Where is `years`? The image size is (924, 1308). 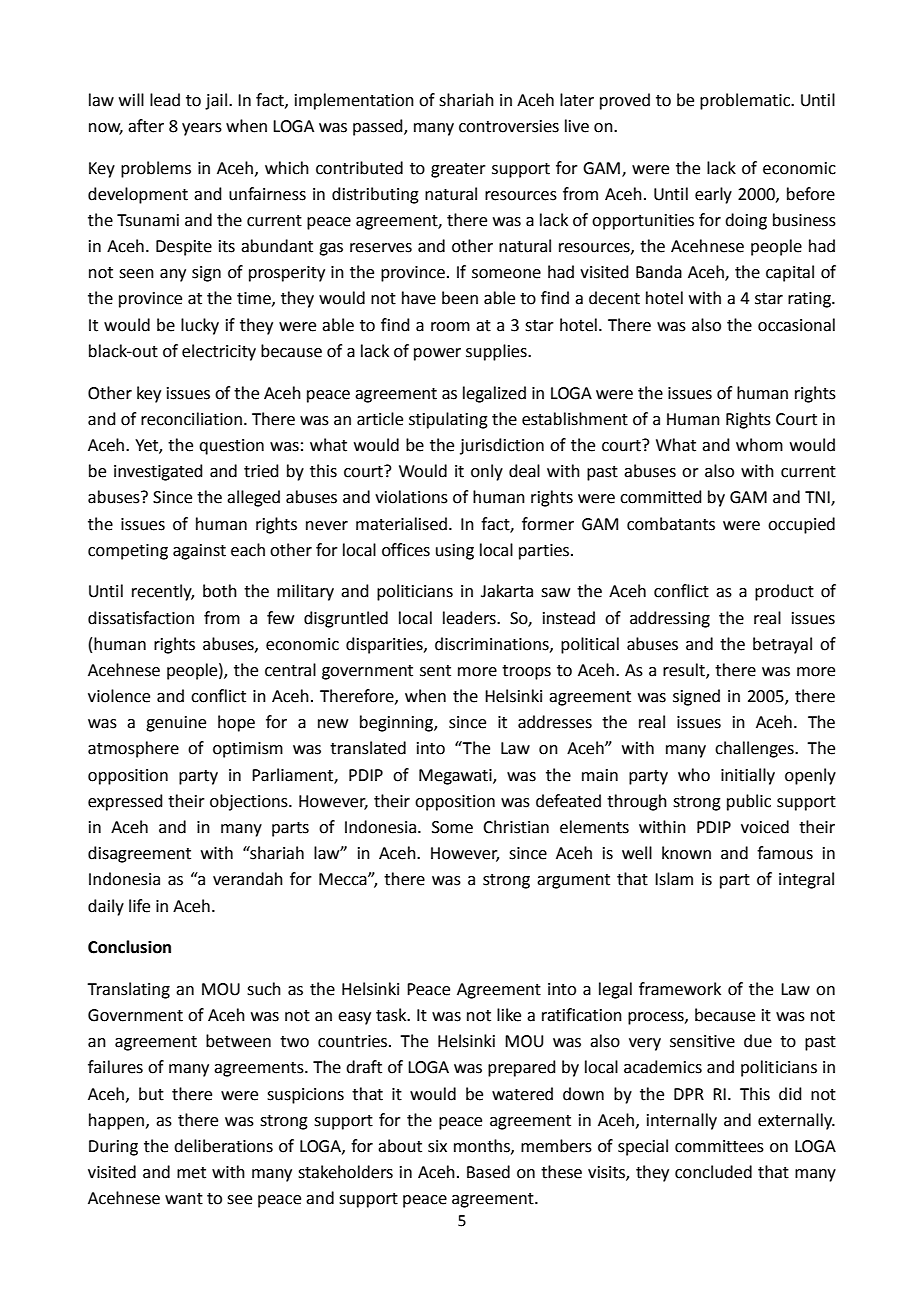 years is located at coordinates (202, 129).
